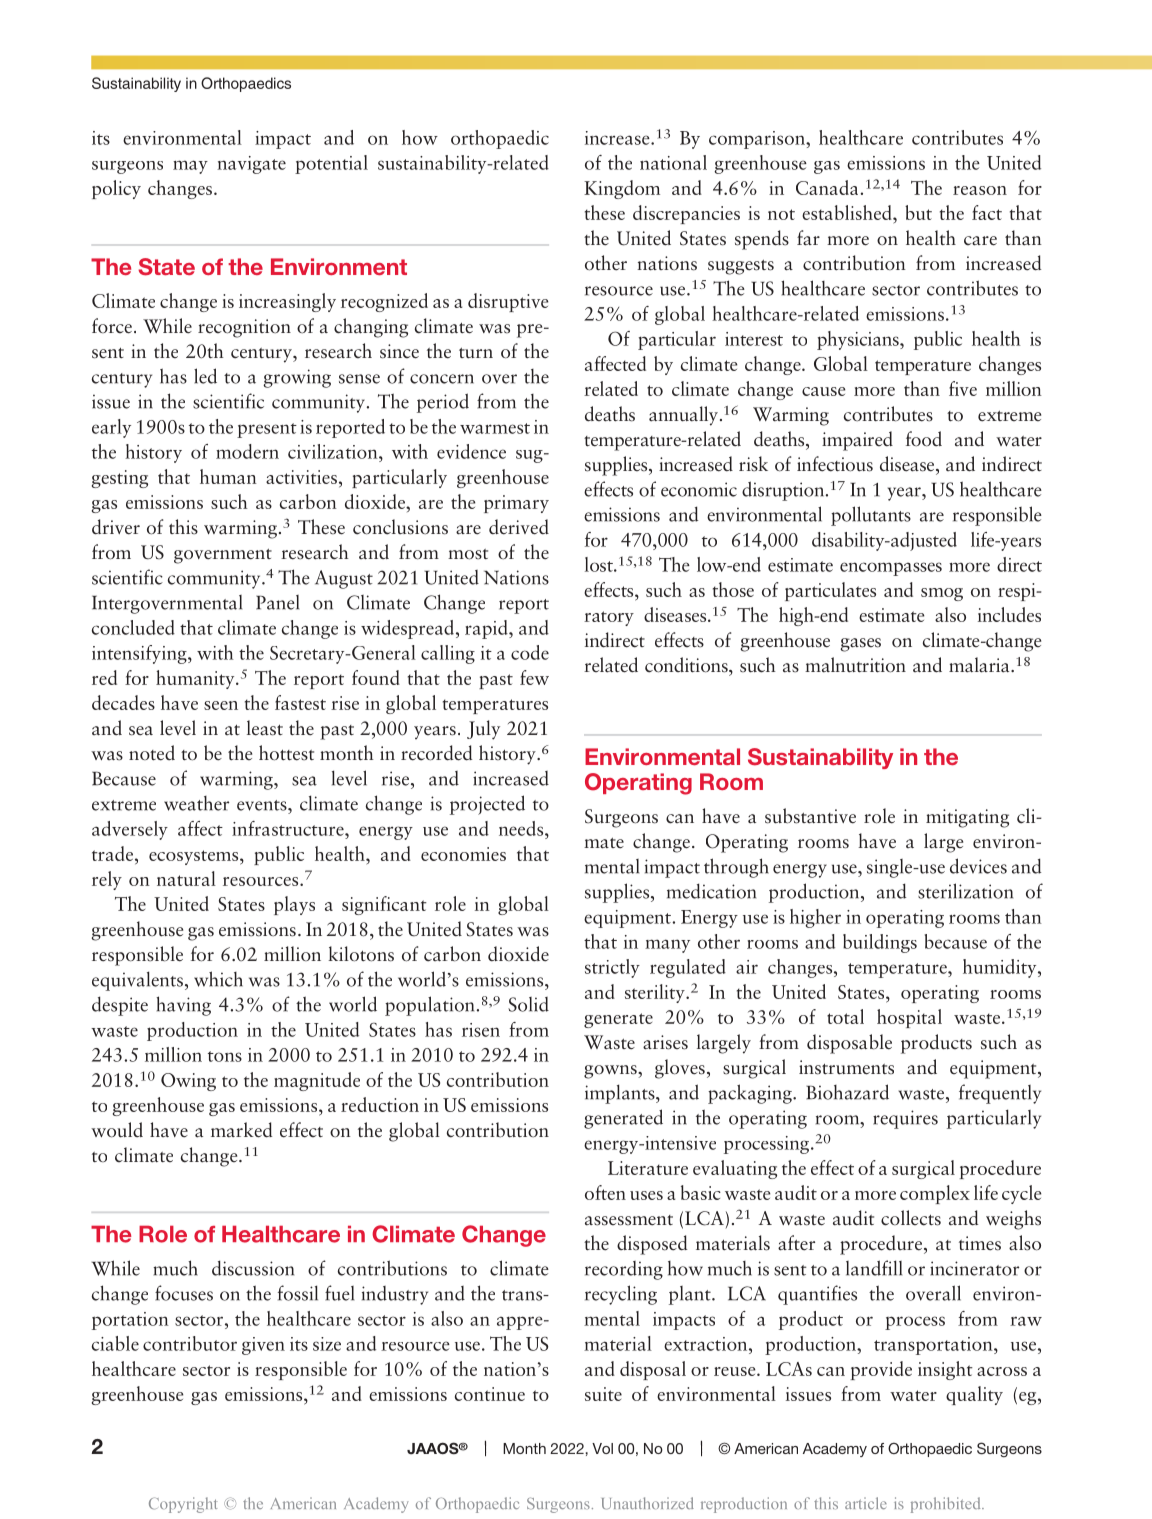  What do you see at coordinates (967, 818) in the image?
I see `mitigating` at bounding box center [967, 818].
